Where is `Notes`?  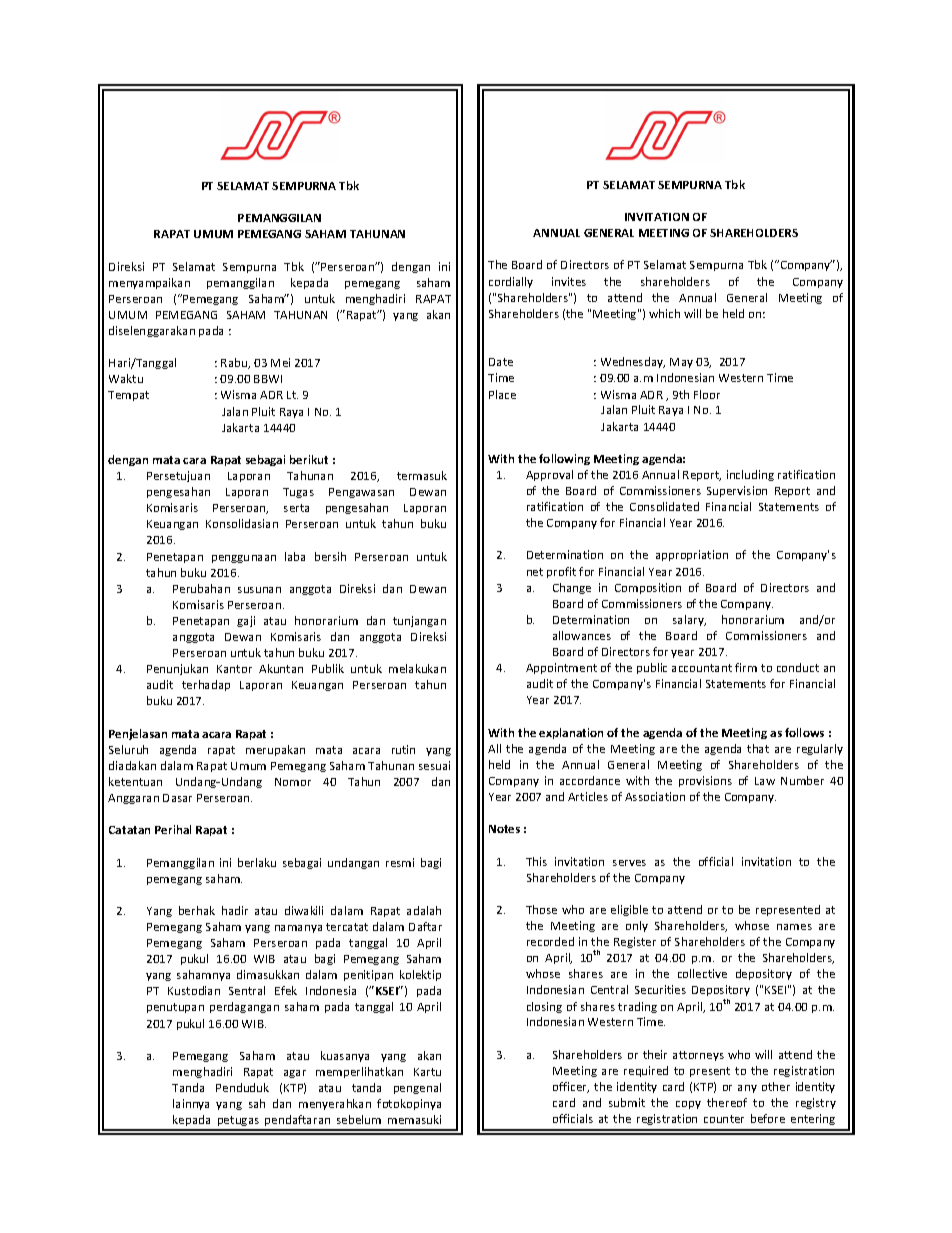
Notes is located at coordinates (504, 829).
